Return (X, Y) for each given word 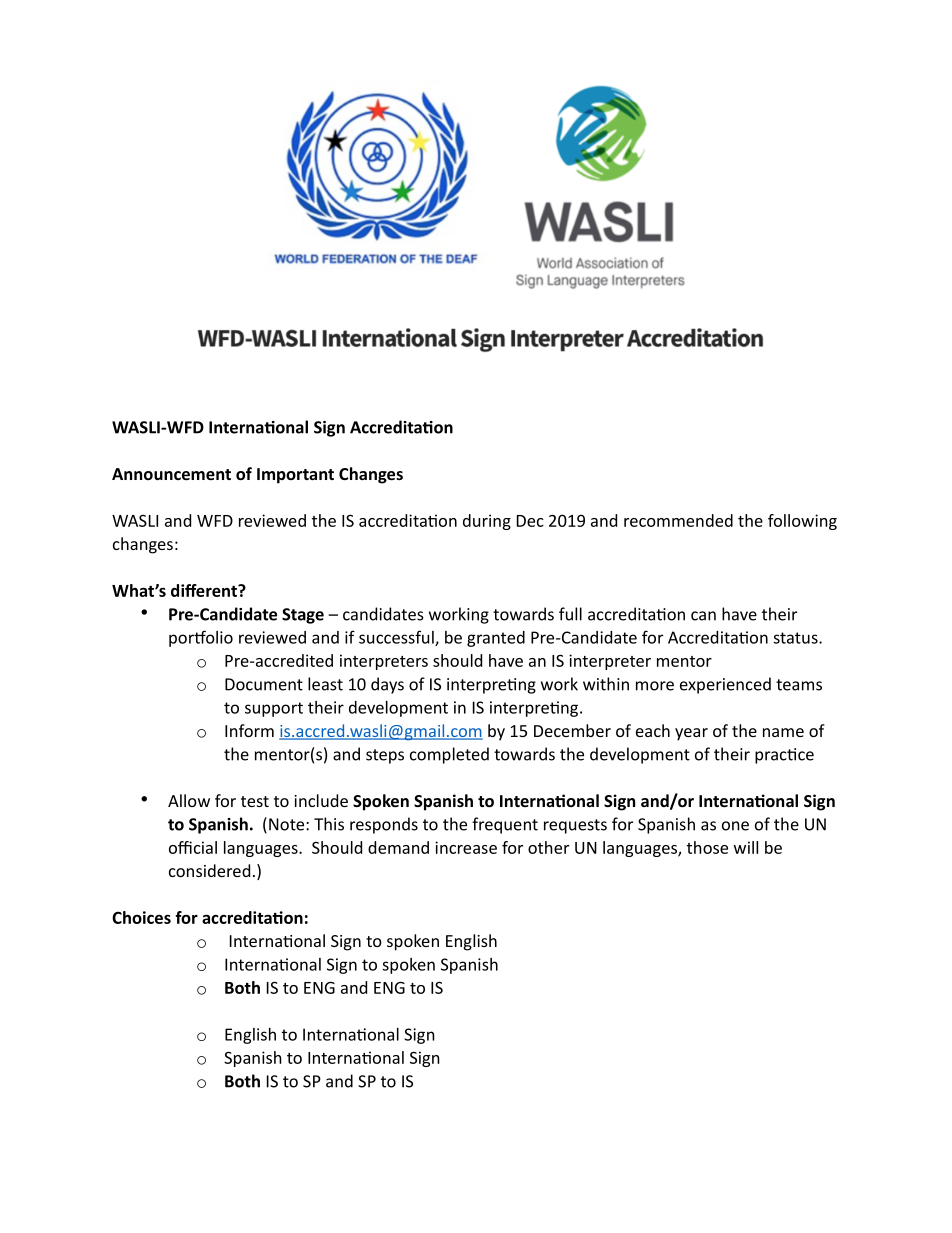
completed (449, 755)
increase (466, 847)
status (796, 638)
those (707, 847)
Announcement (171, 474)
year (691, 734)
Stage (303, 616)
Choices (141, 917)
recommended (678, 520)
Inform (249, 730)
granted (496, 639)
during (487, 522)
